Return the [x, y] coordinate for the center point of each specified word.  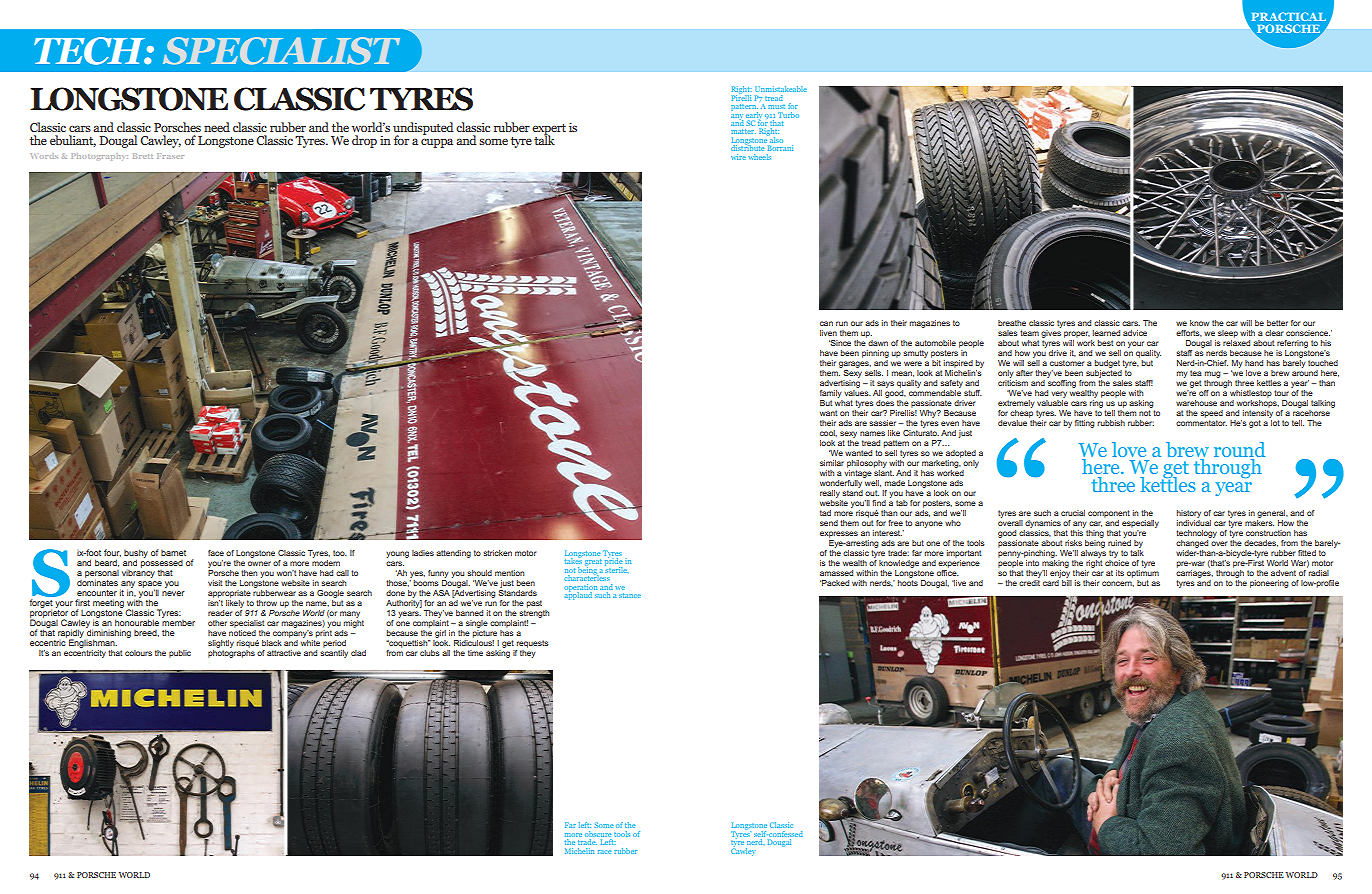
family [831, 394]
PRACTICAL [1289, 16]
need [217, 127]
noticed [242, 631]
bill [1066, 581]
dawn [878, 343]
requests [532, 644]
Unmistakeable [781, 89]
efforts [1189, 333]
